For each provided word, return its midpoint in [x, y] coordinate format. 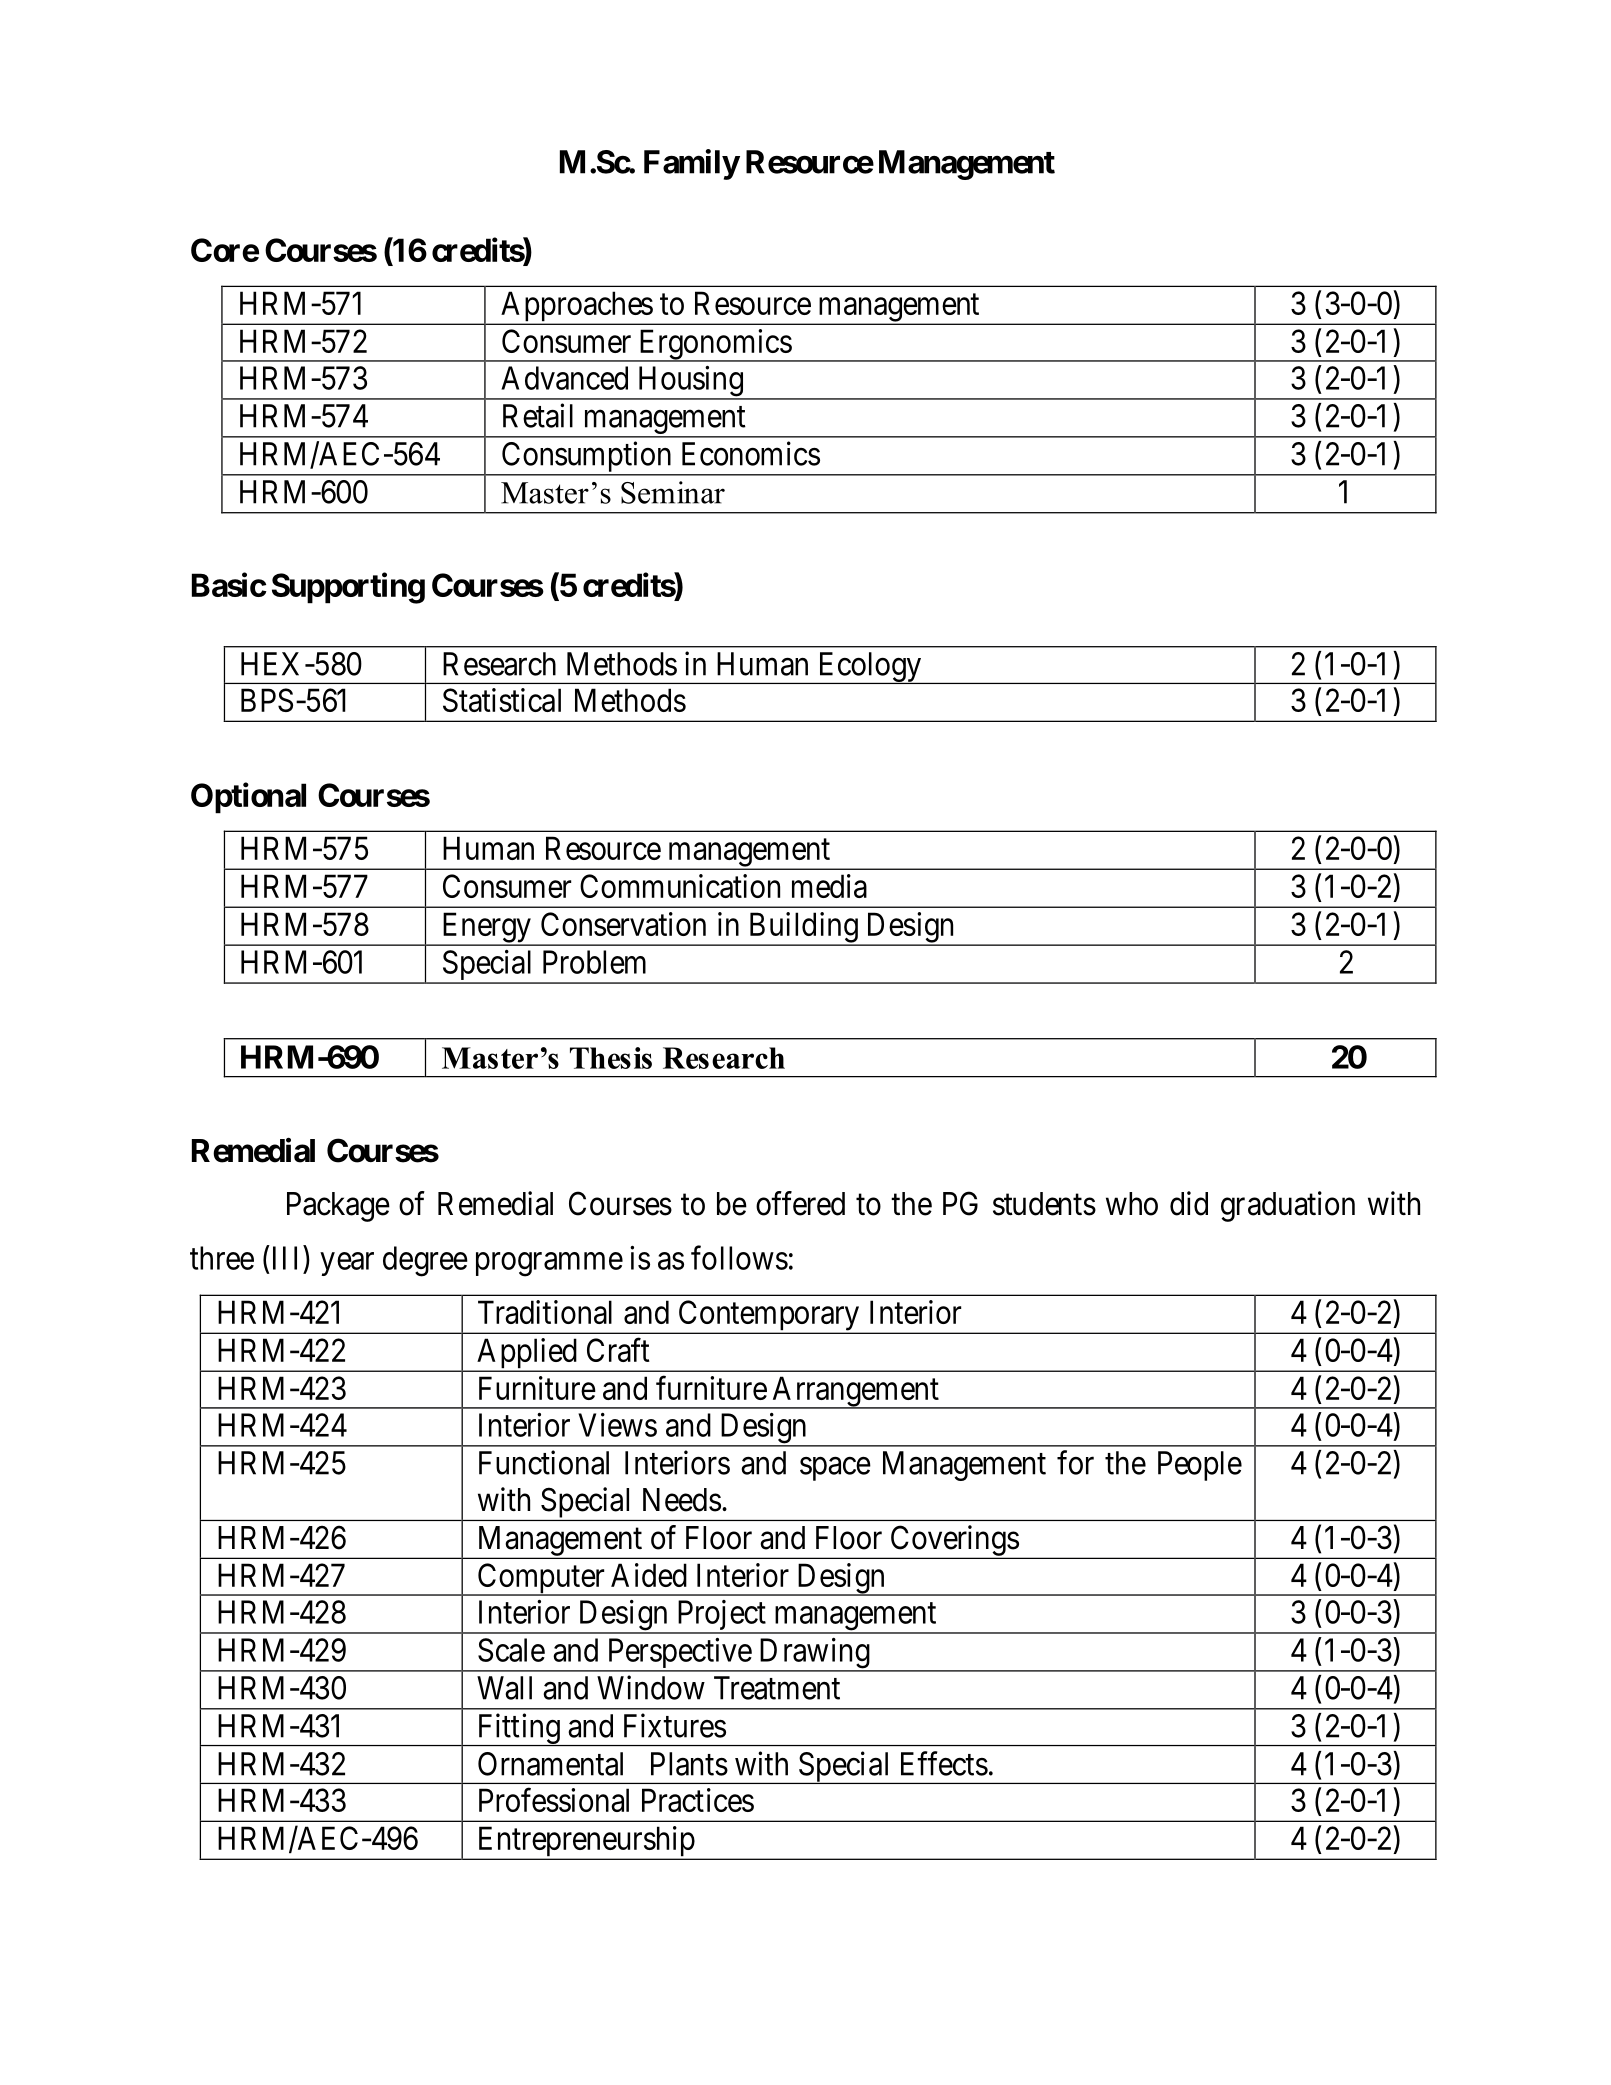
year [347, 1264]
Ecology [869, 668]
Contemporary [769, 1316]
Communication [680, 886]
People [1200, 1466]
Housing [690, 382]
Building [803, 928]
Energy [486, 928]
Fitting [518, 1729]
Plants [689, 1764]
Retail [538, 415]
